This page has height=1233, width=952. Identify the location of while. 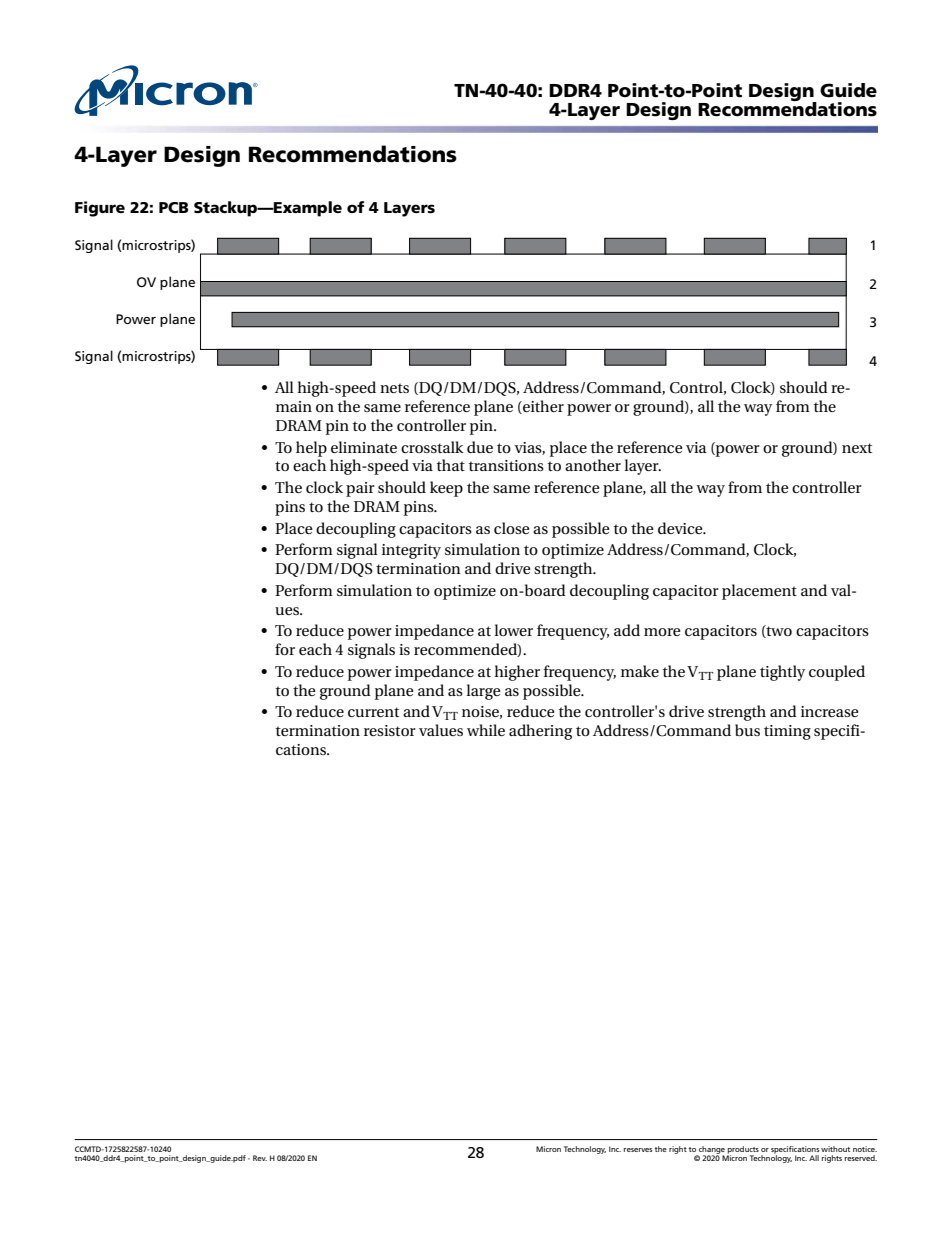
(486, 730).
